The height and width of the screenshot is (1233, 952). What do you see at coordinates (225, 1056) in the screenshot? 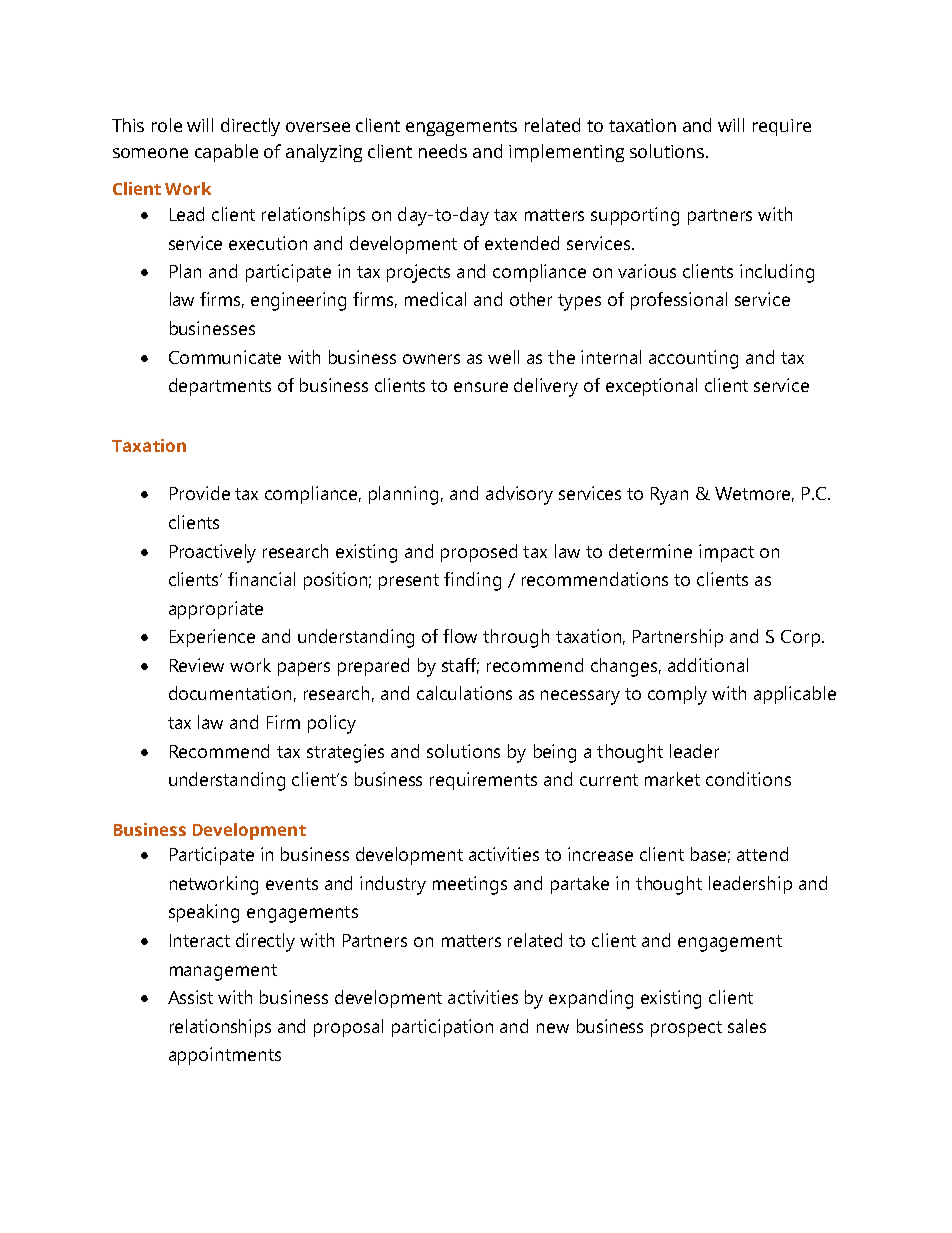
I see `appointments` at bounding box center [225, 1056].
